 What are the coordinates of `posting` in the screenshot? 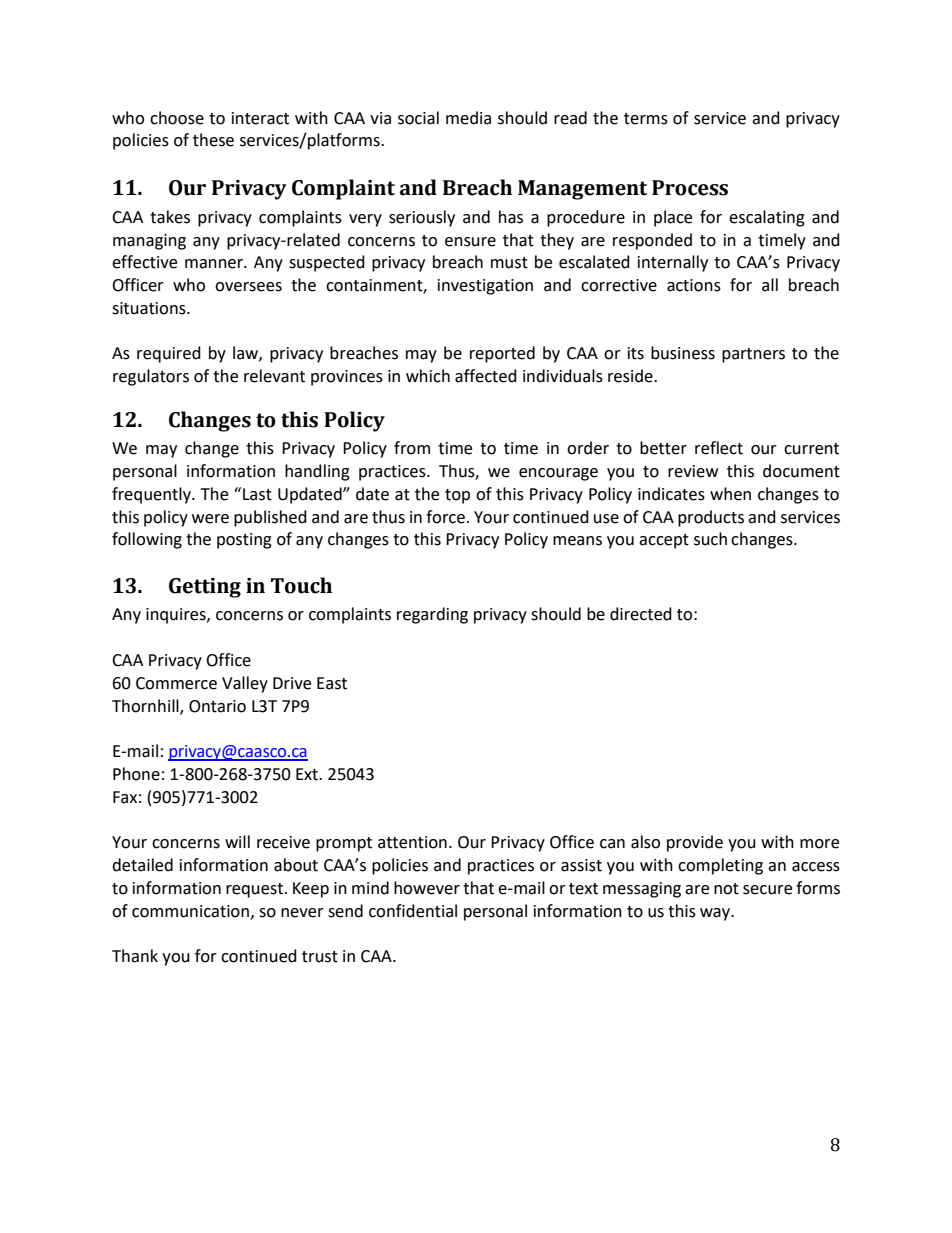 It's located at (244, 541).
